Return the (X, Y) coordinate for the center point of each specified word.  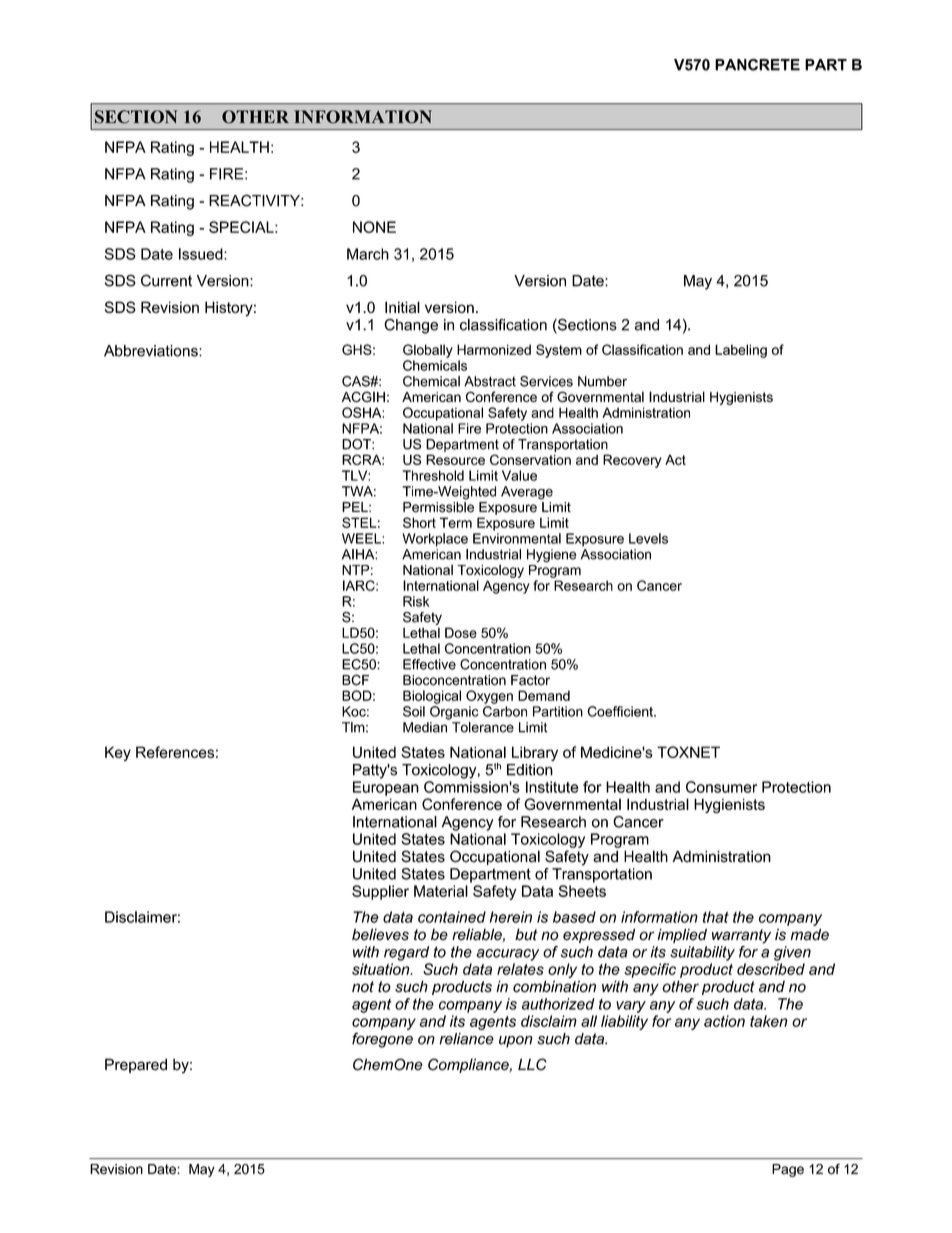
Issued (202, 254)
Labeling (741, 351)
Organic (454, 713)
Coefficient (621, 711)
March (368, 254)
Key (118, 753)
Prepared (136, 1065)
